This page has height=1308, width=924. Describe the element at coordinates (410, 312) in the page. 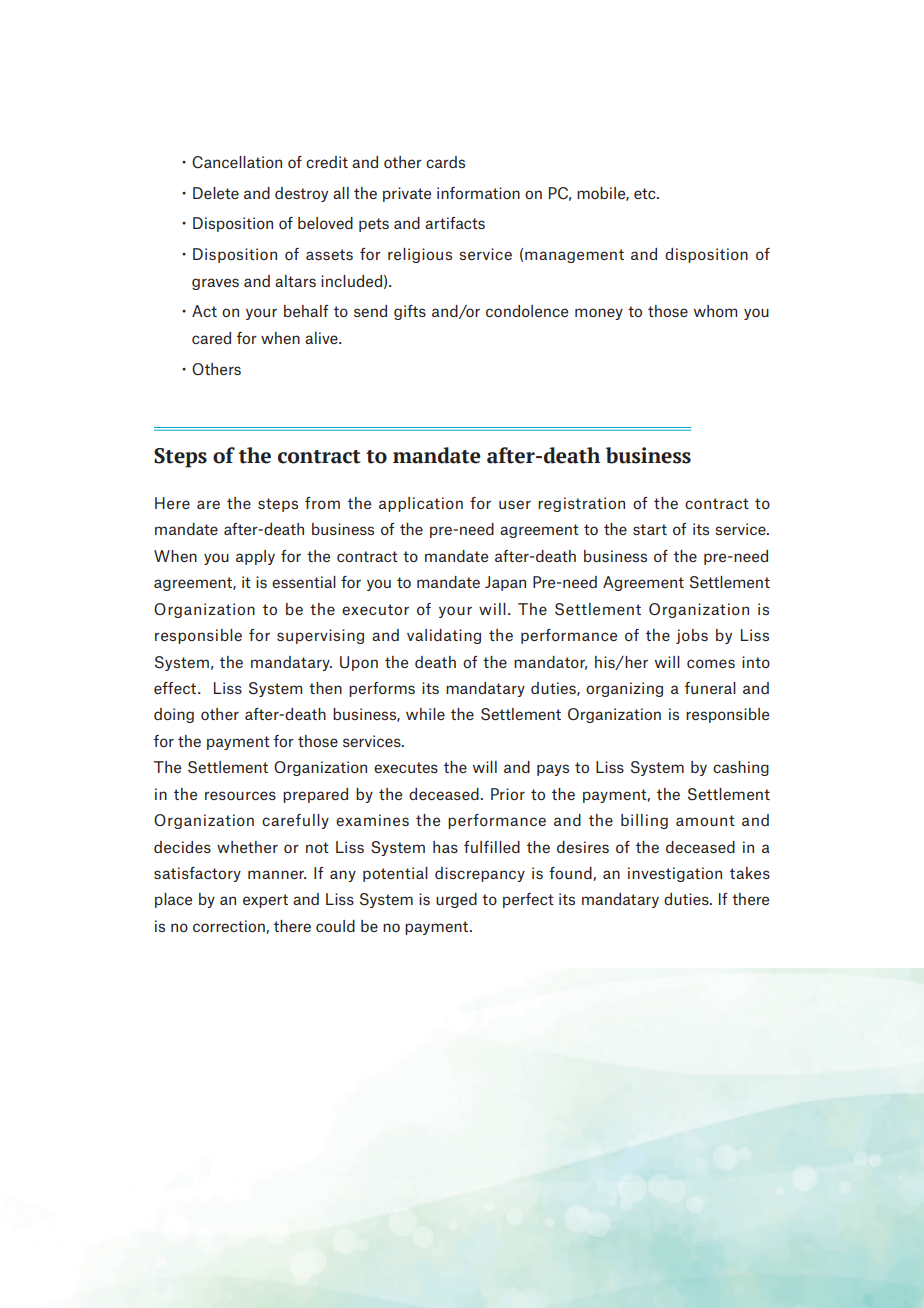

I see `gifts` at that location.
